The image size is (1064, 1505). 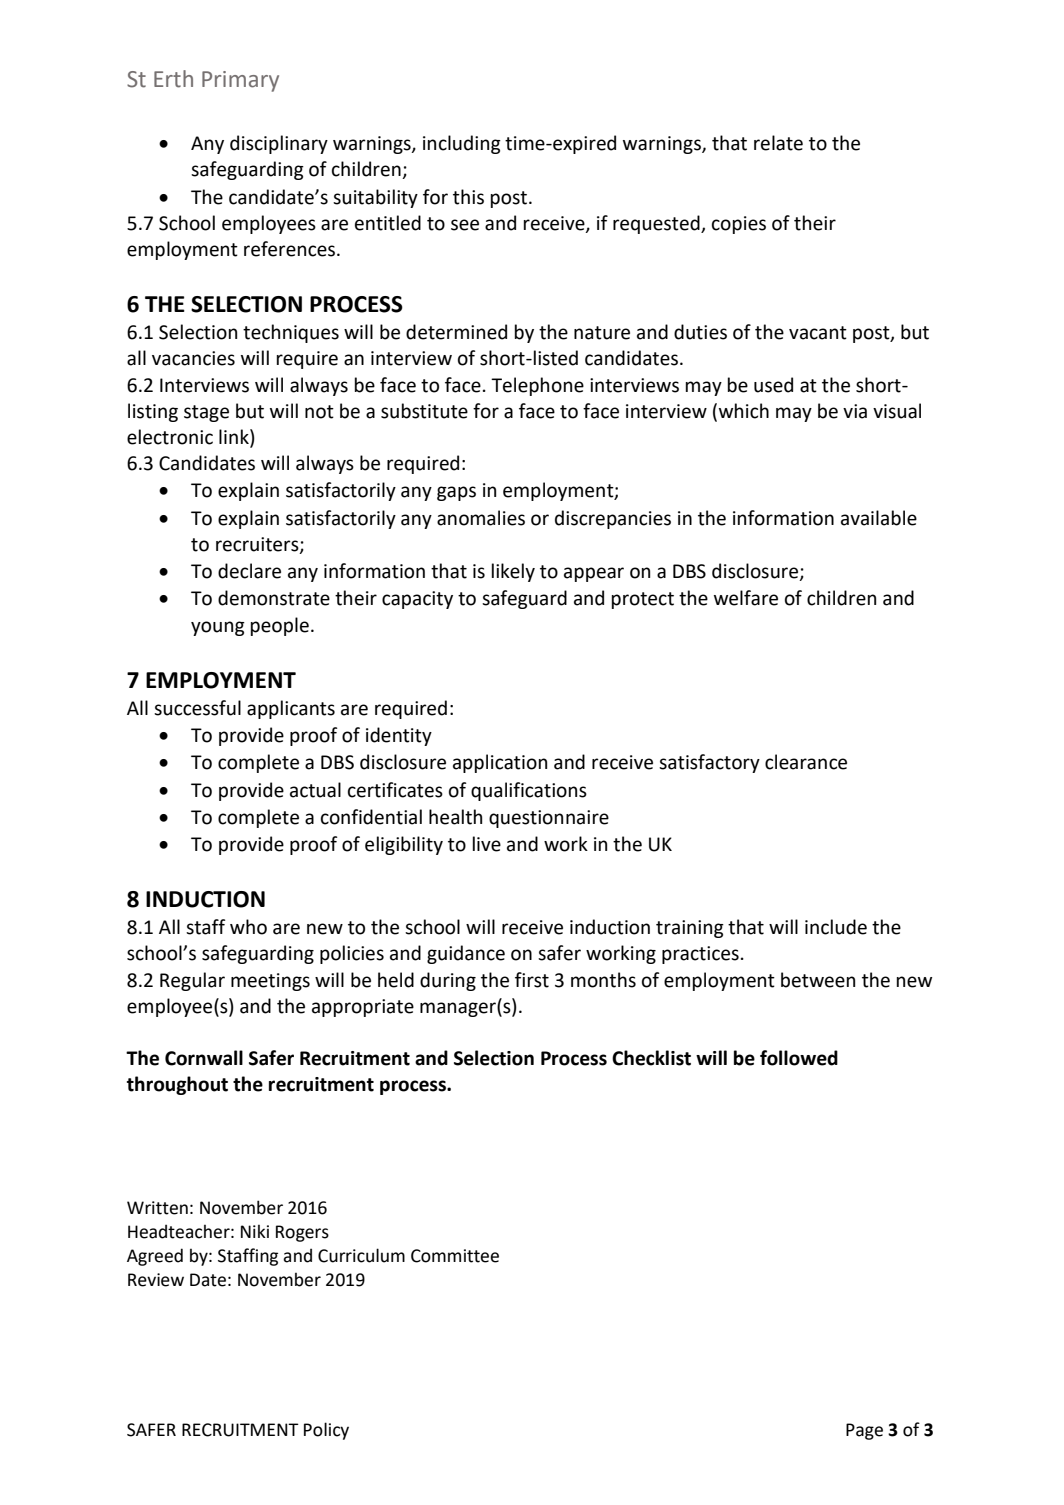 I want to click on followed, so click(x=799, y=1058).
